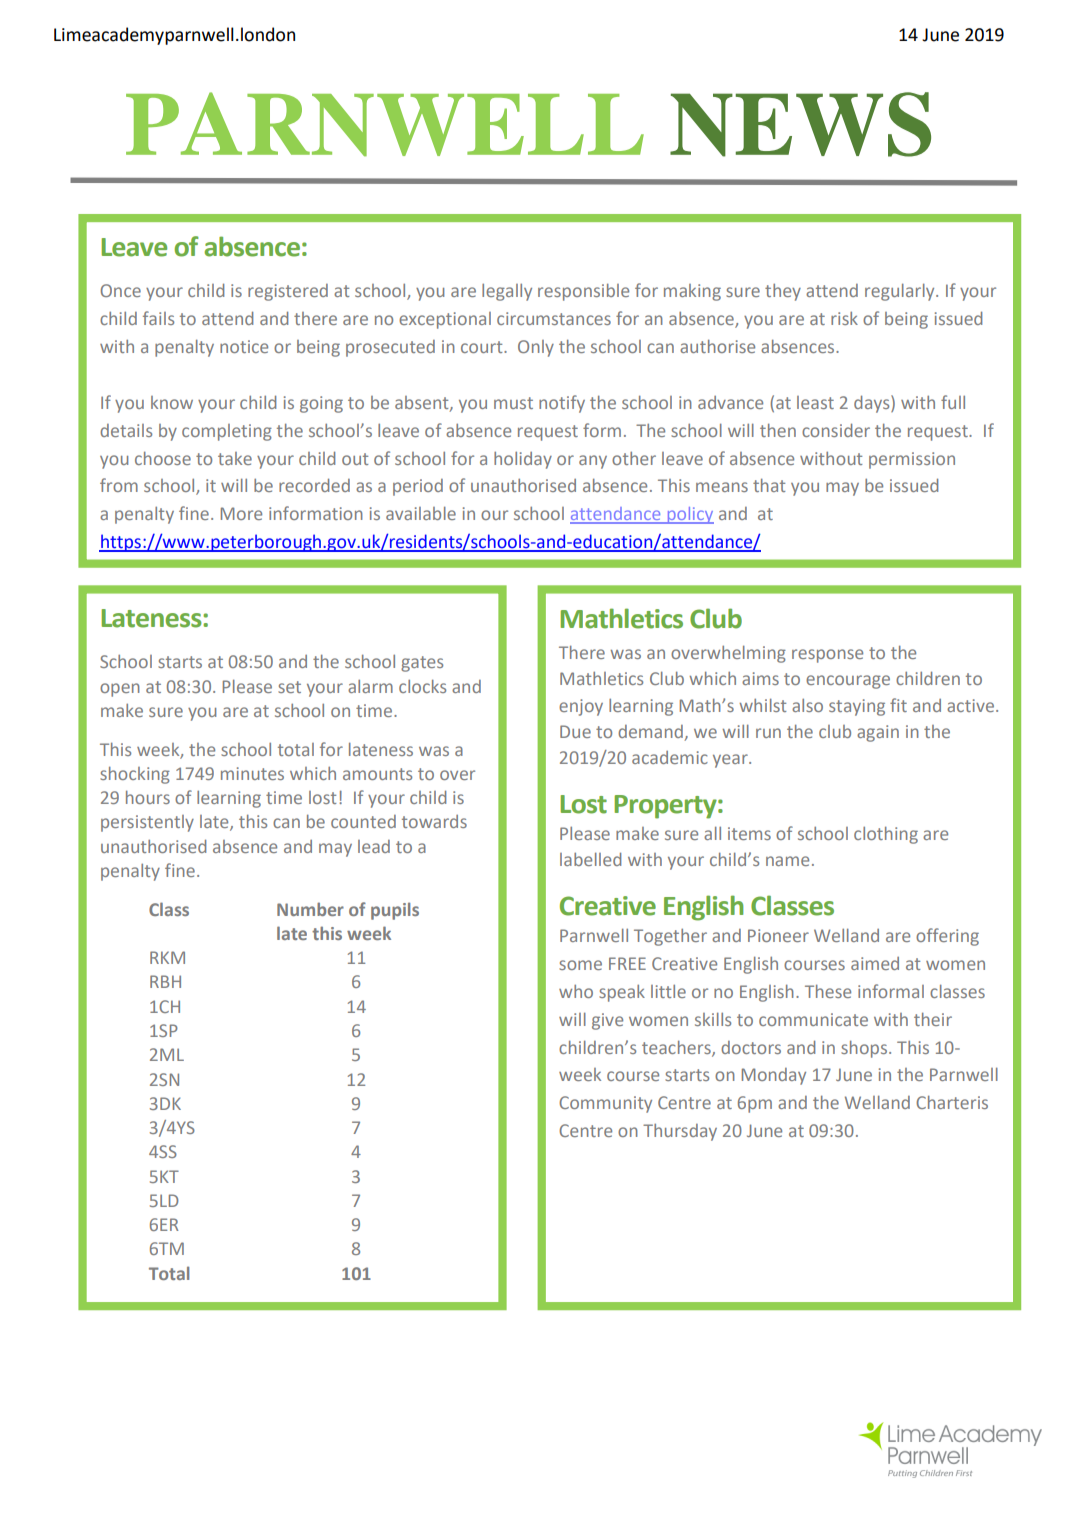 This page has height=1521, width=1075. I want to click on Due, so click(575, 731).
